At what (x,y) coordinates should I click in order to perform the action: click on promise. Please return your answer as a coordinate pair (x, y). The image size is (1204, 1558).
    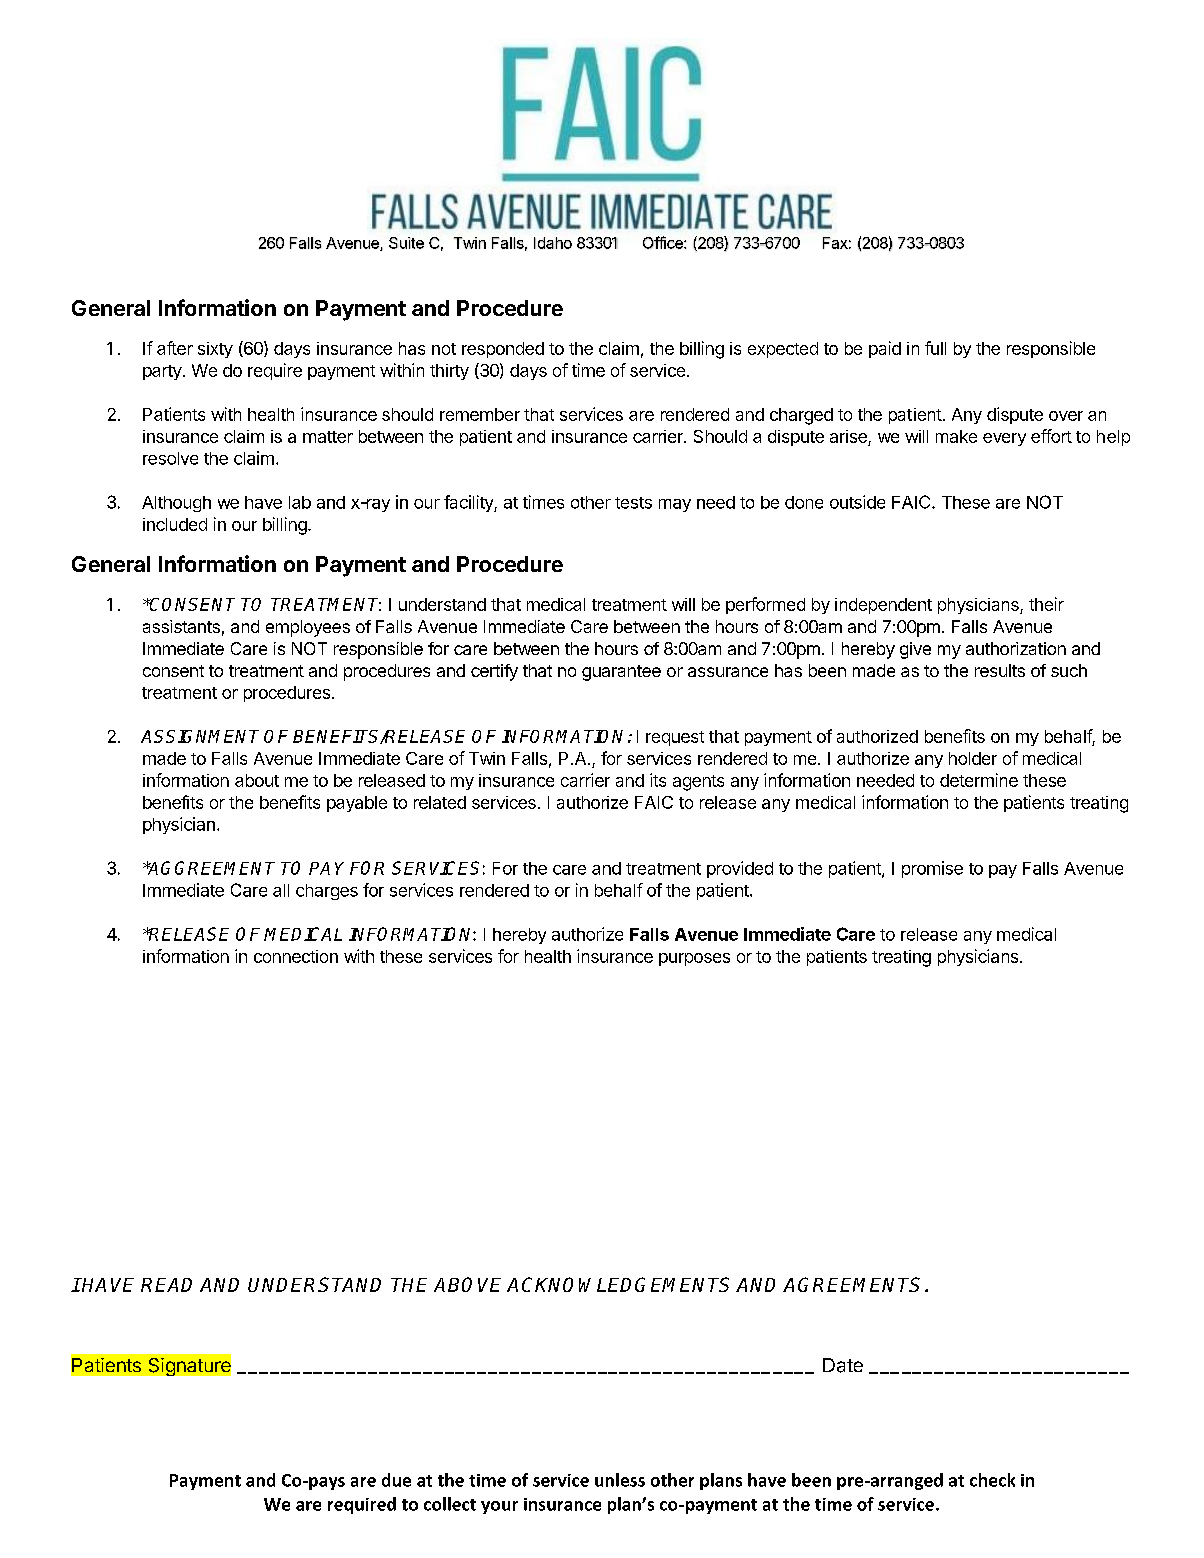
    Looking at the image, I should click on (932, 869).
